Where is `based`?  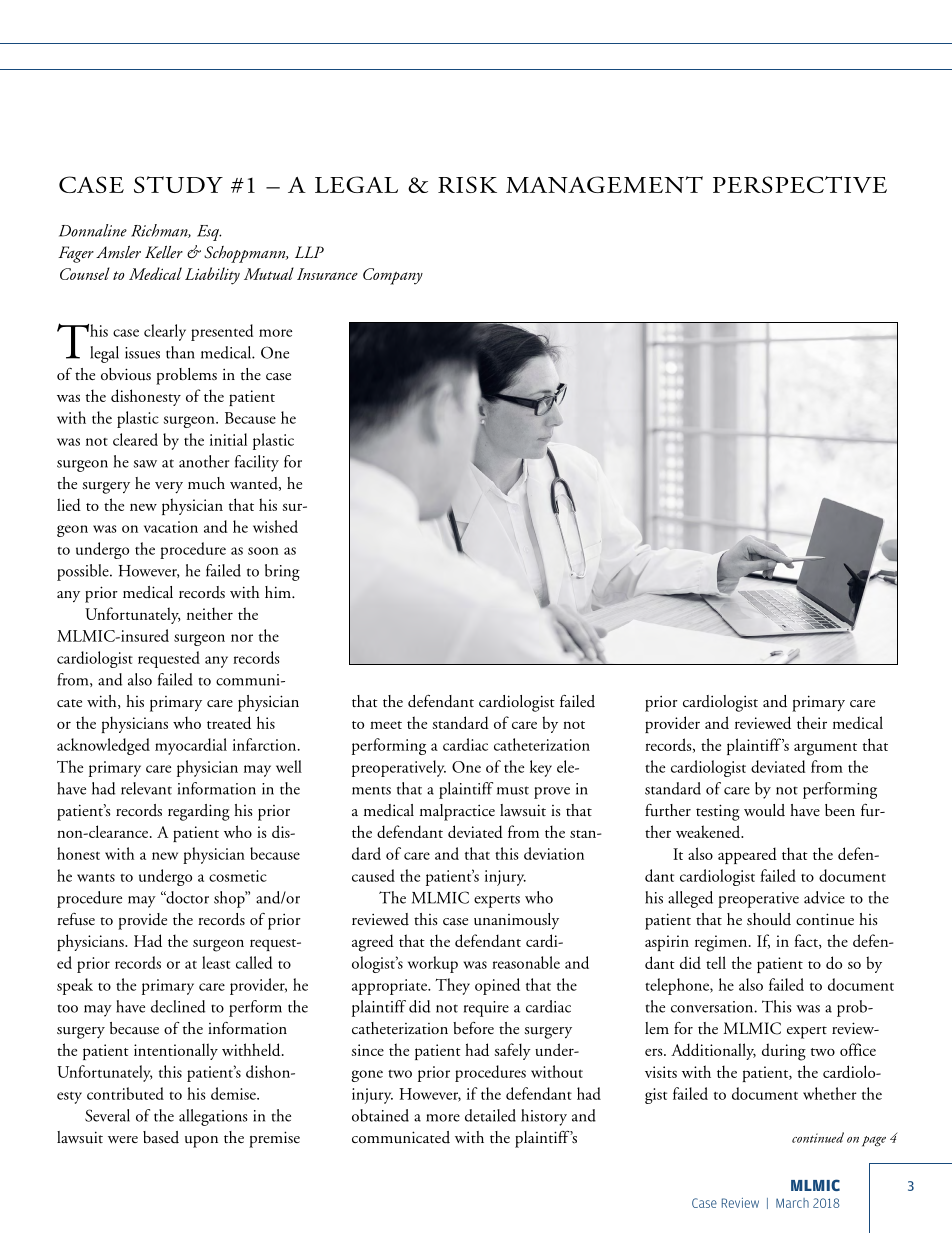
based is located at coordinates (161, 1137).
